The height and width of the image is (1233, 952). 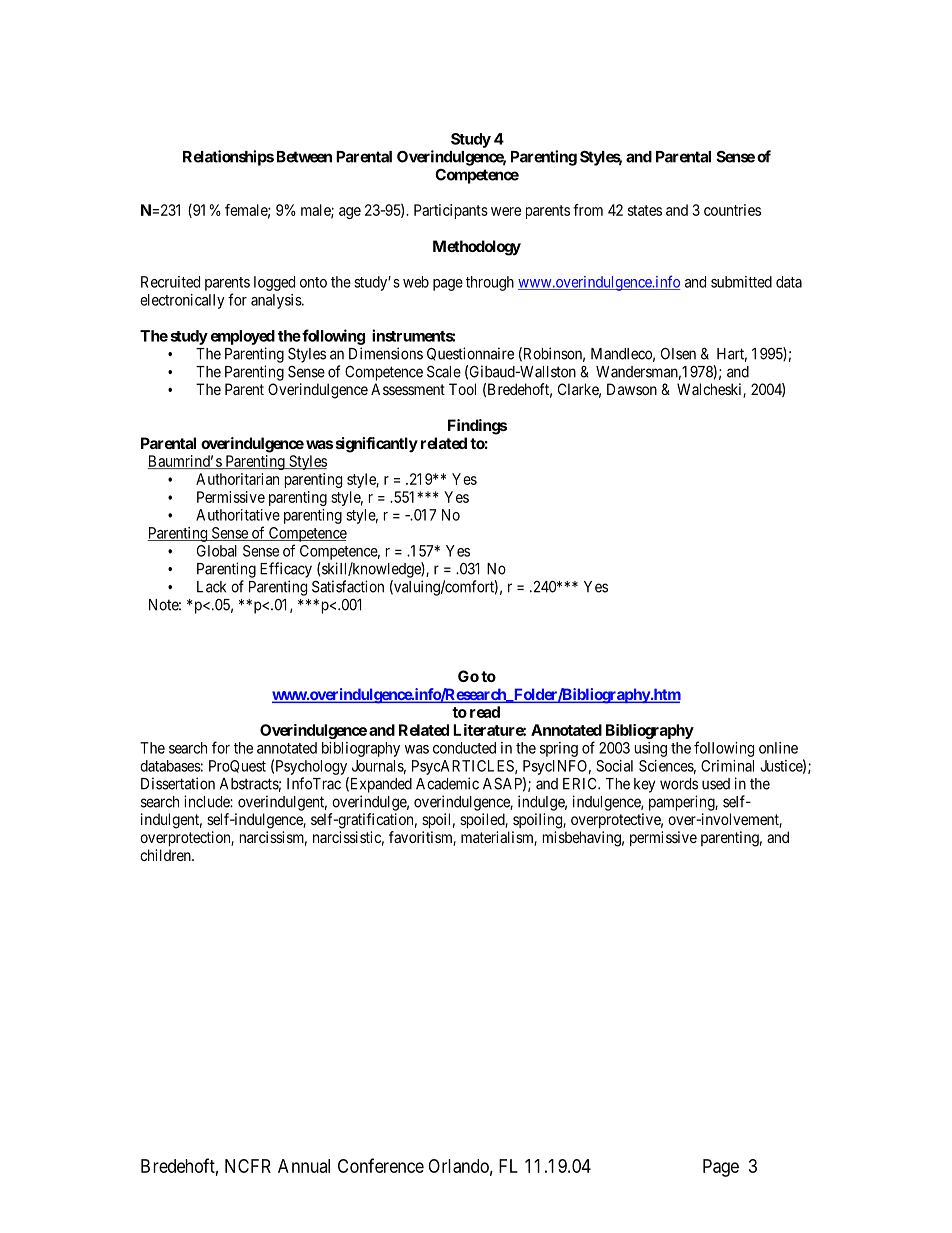 I want to click on children, so click(x=166, y=855).
